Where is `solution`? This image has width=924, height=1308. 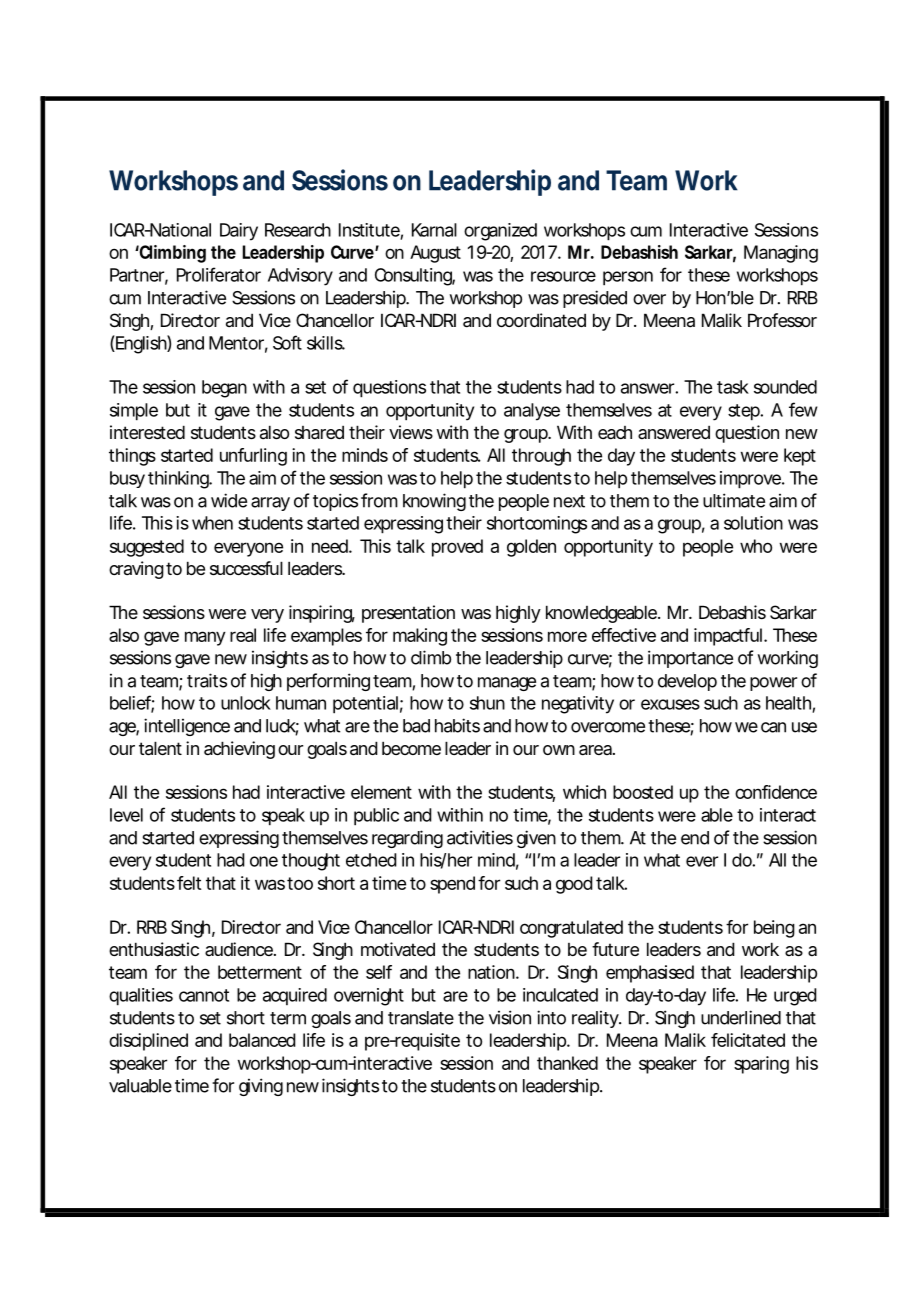
solution is located at coordinates (753, 523).
